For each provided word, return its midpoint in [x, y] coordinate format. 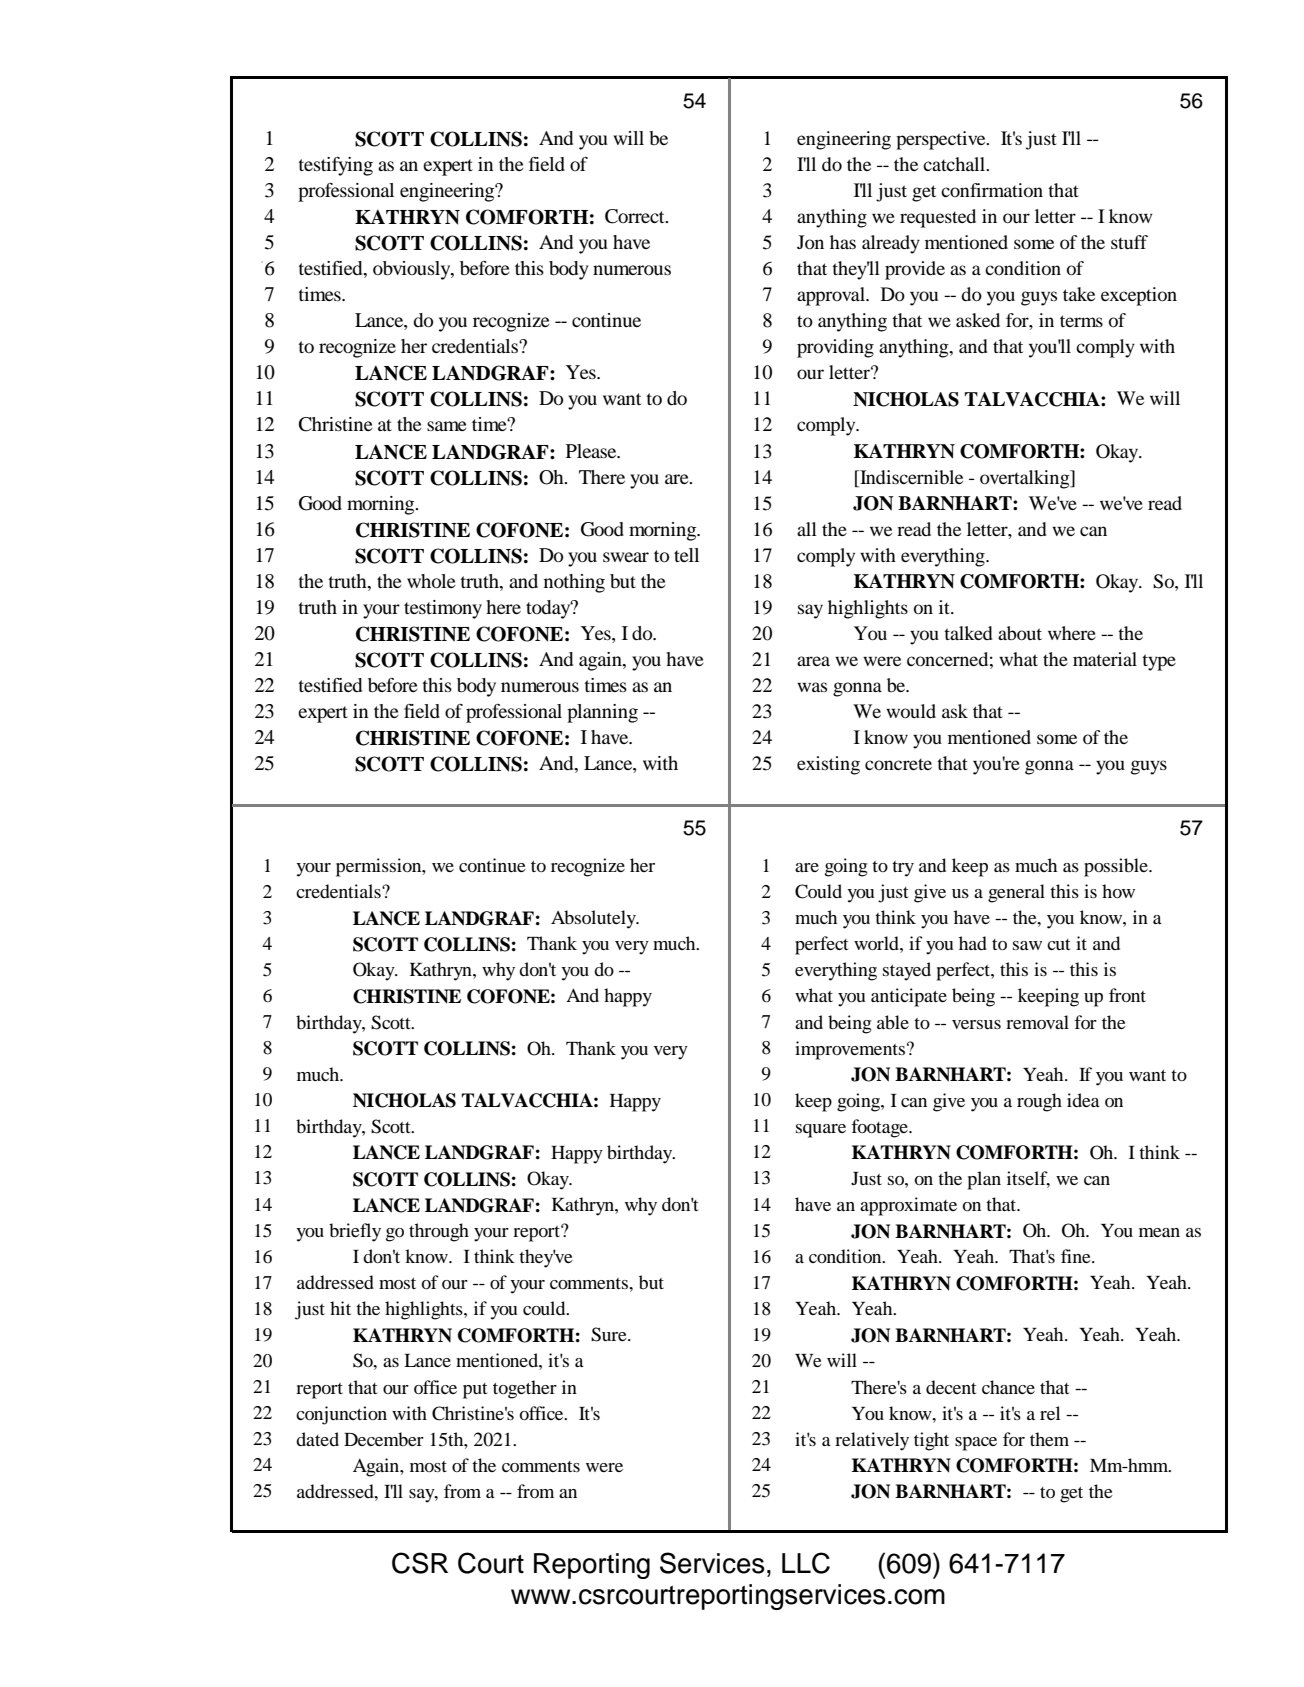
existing [828, 765]
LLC [806, 1563]
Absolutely [594, 919]
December [384, 1439]
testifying [335, 166]
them [1049, 1439]
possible [1117, 867]
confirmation [992, 190]
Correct [636, 216]
